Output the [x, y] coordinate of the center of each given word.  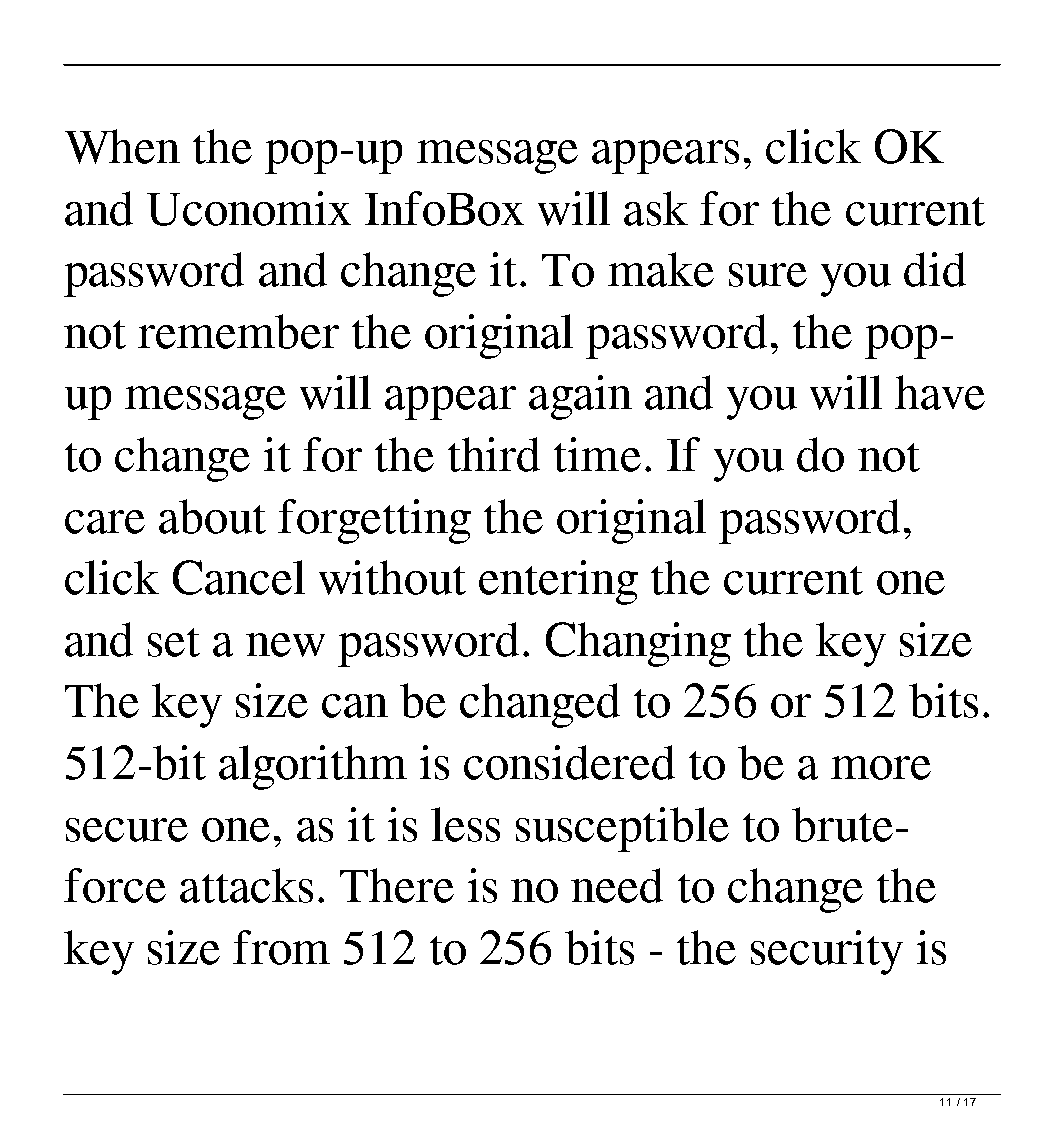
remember [238, 331]
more [881, 768]
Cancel [239, 577]
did [935, 269]
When [122, 146]
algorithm [313, 767]
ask [656, 208]
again [580, 397]
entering [558, 582]
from [281, 947]
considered [569, 762]
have [940, 392]
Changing [638, 644]
